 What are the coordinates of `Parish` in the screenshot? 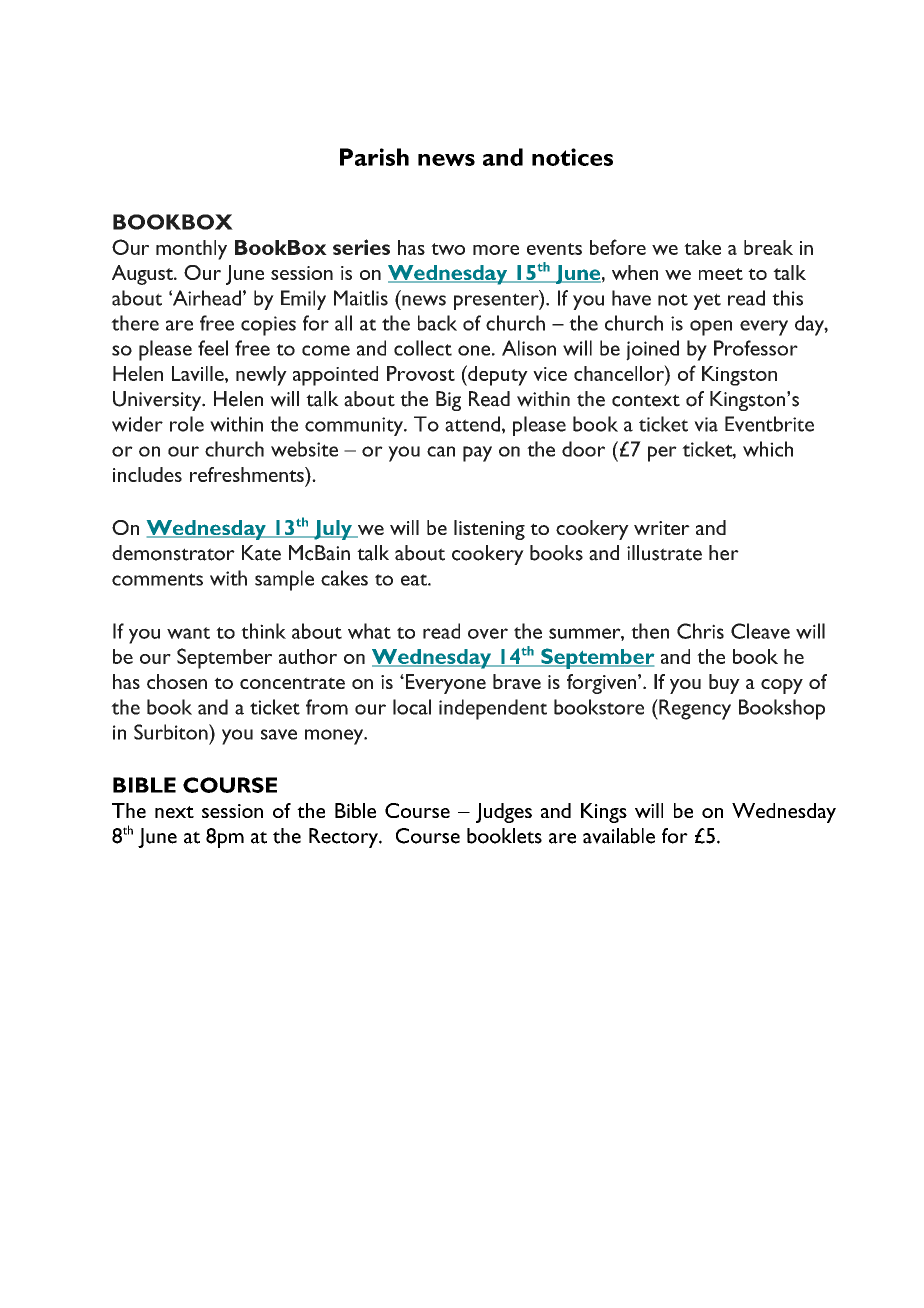 It's located at (374, 157).
